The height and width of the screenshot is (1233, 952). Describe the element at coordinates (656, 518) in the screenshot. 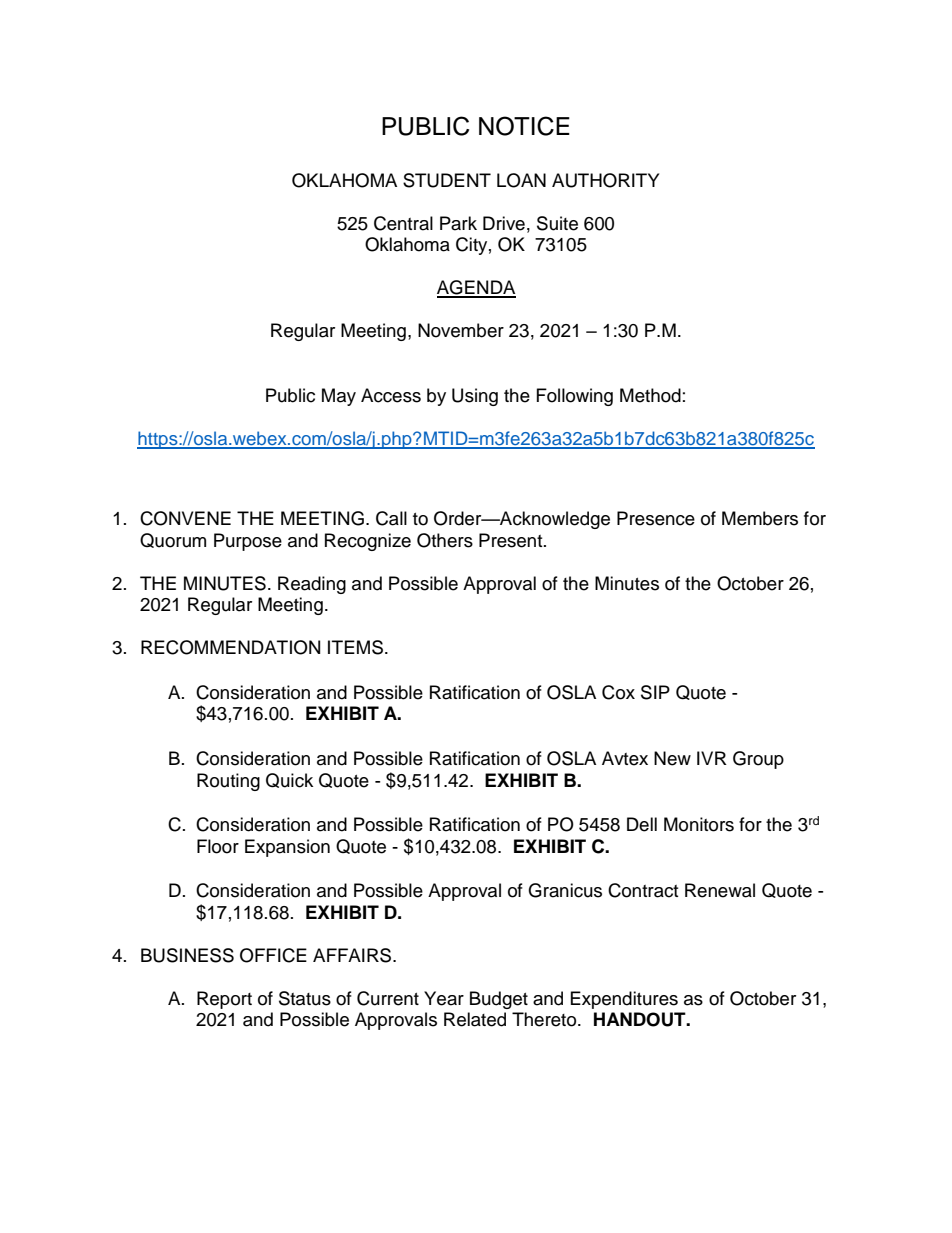

I see `Presence` at that location.
